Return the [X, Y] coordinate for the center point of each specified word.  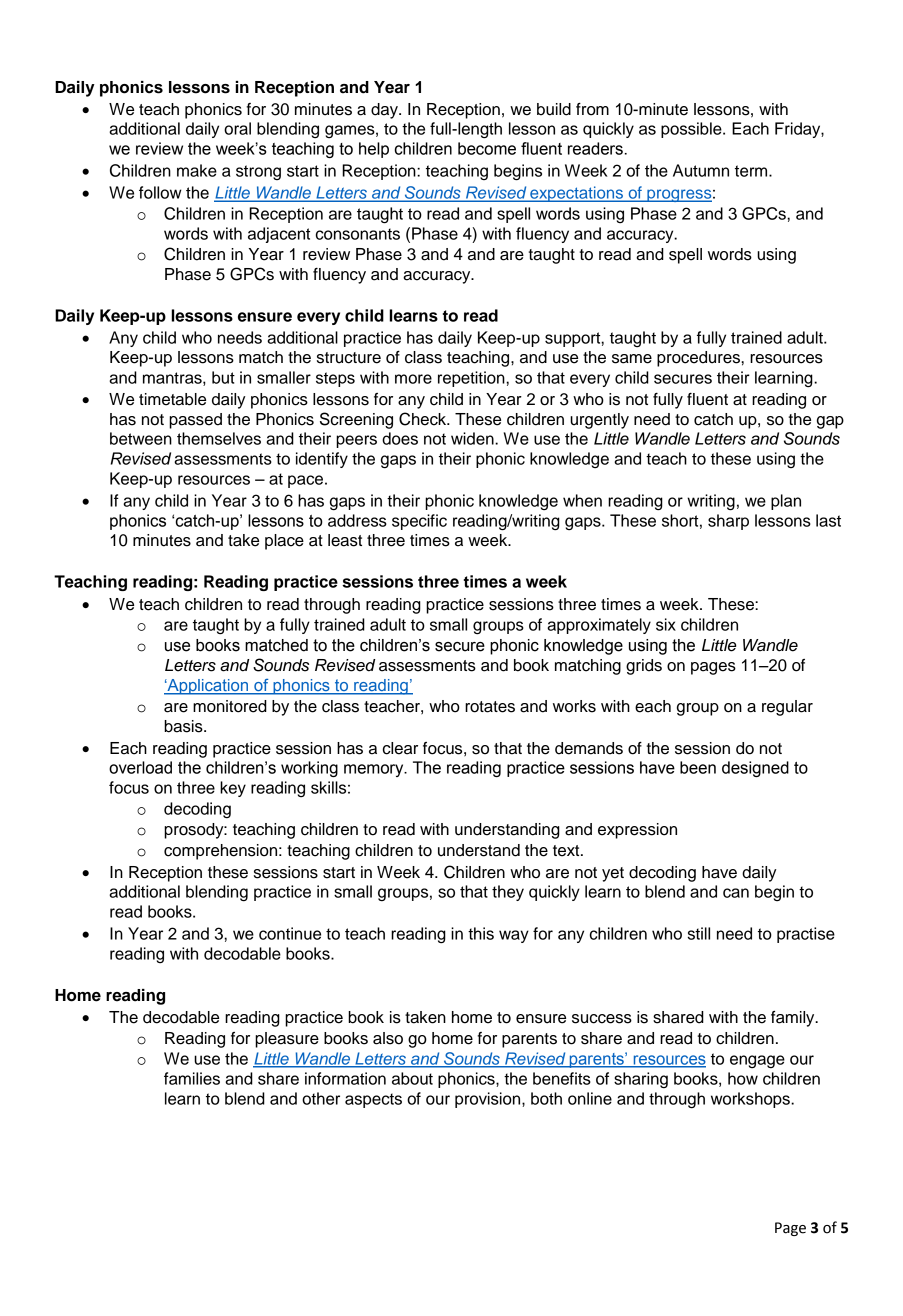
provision [489, 1100]
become [487, 148]
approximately [599, 626]
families [192, 1078]
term [752, 171]
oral [237, 128]
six [666, 624]
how [743, 1078]
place [284, 542]
